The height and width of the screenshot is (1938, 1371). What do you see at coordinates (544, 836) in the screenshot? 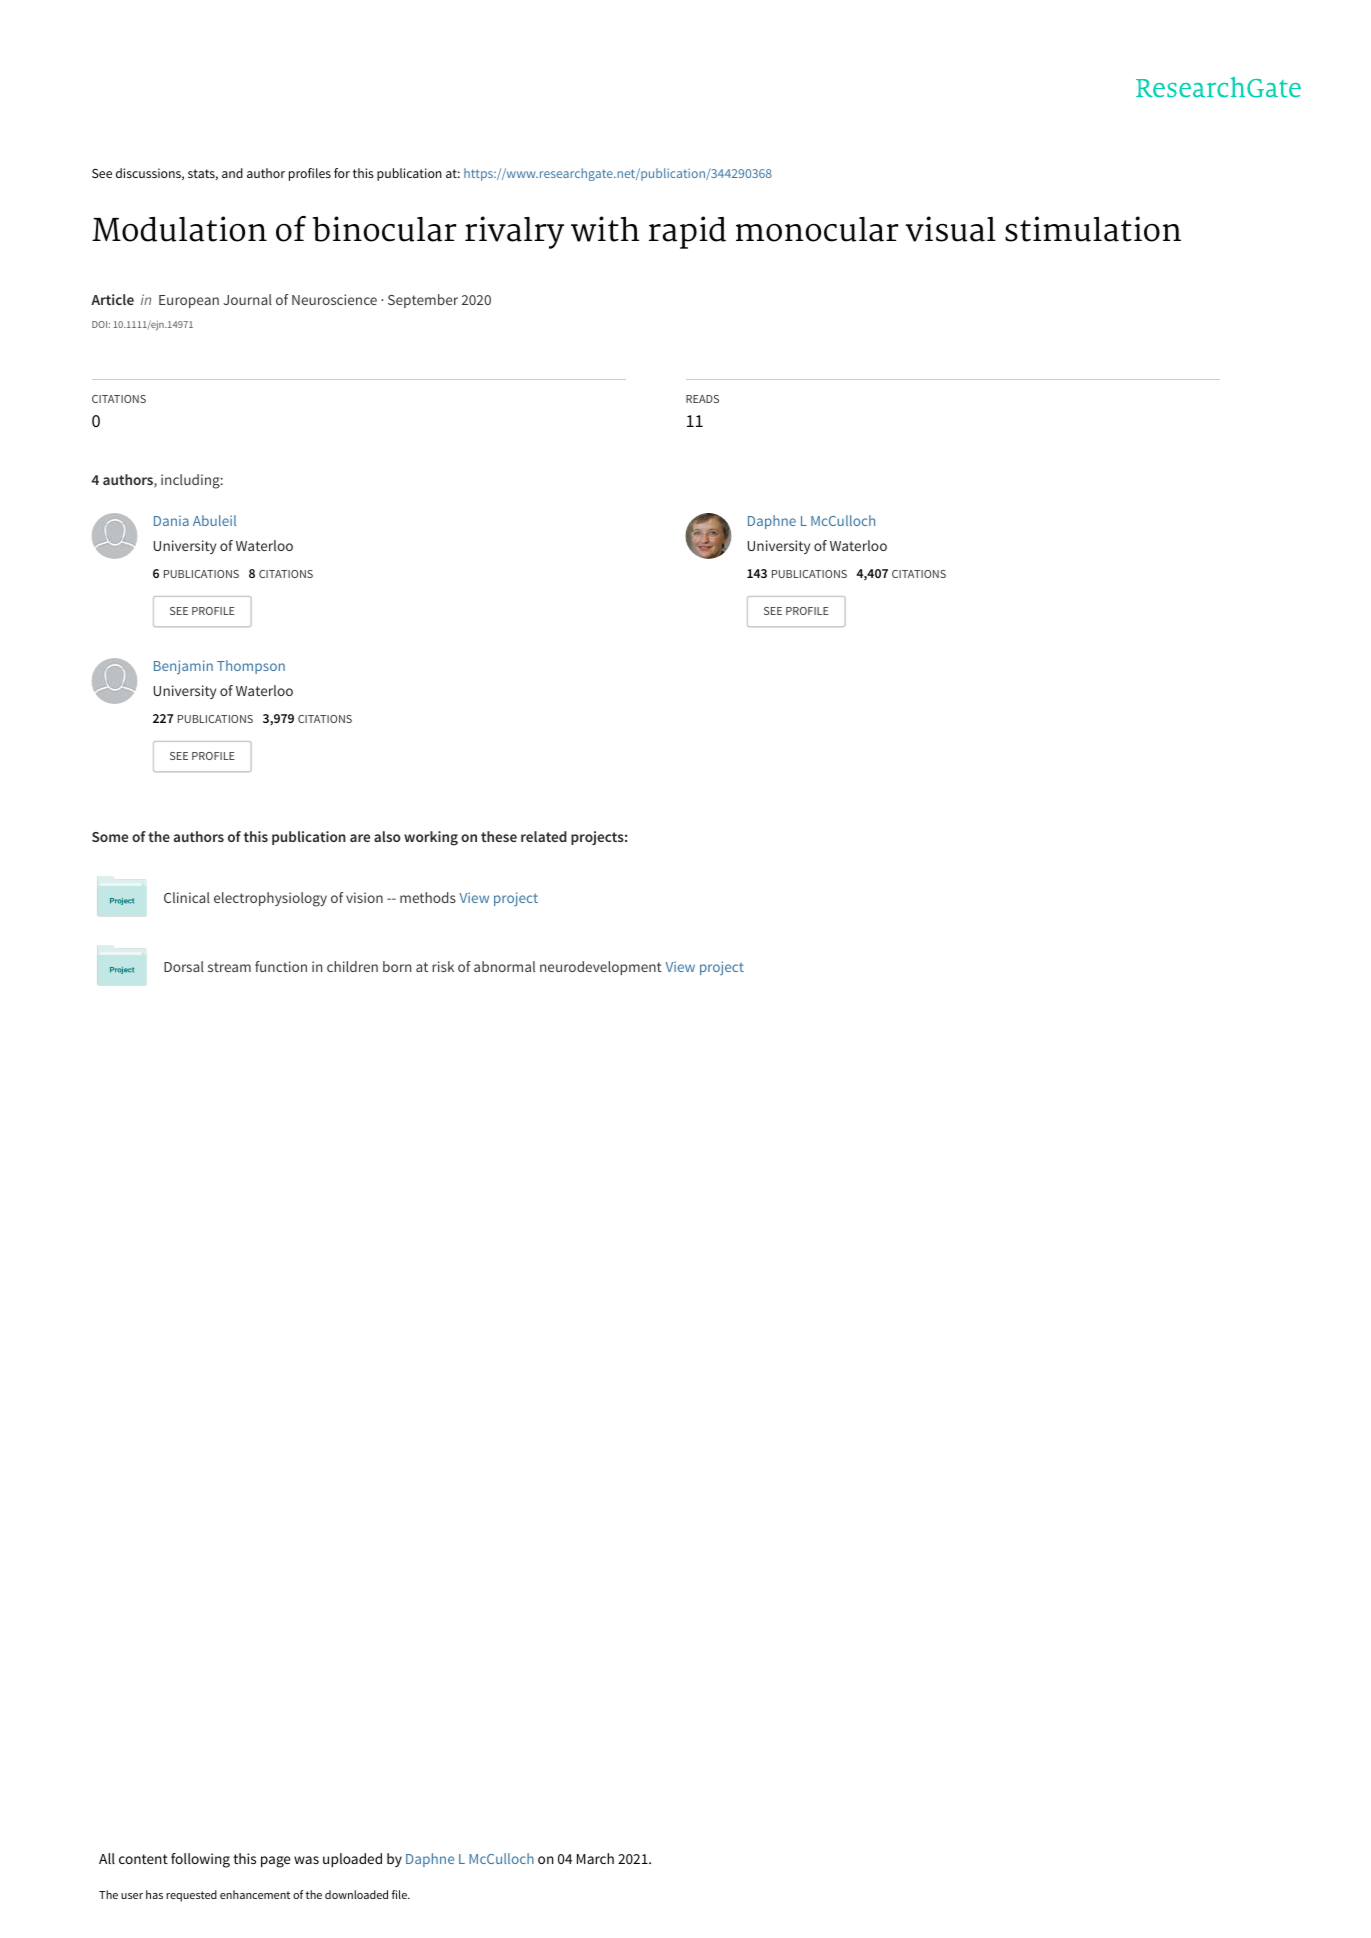
I see `related` at bounding box center [544, 836].
